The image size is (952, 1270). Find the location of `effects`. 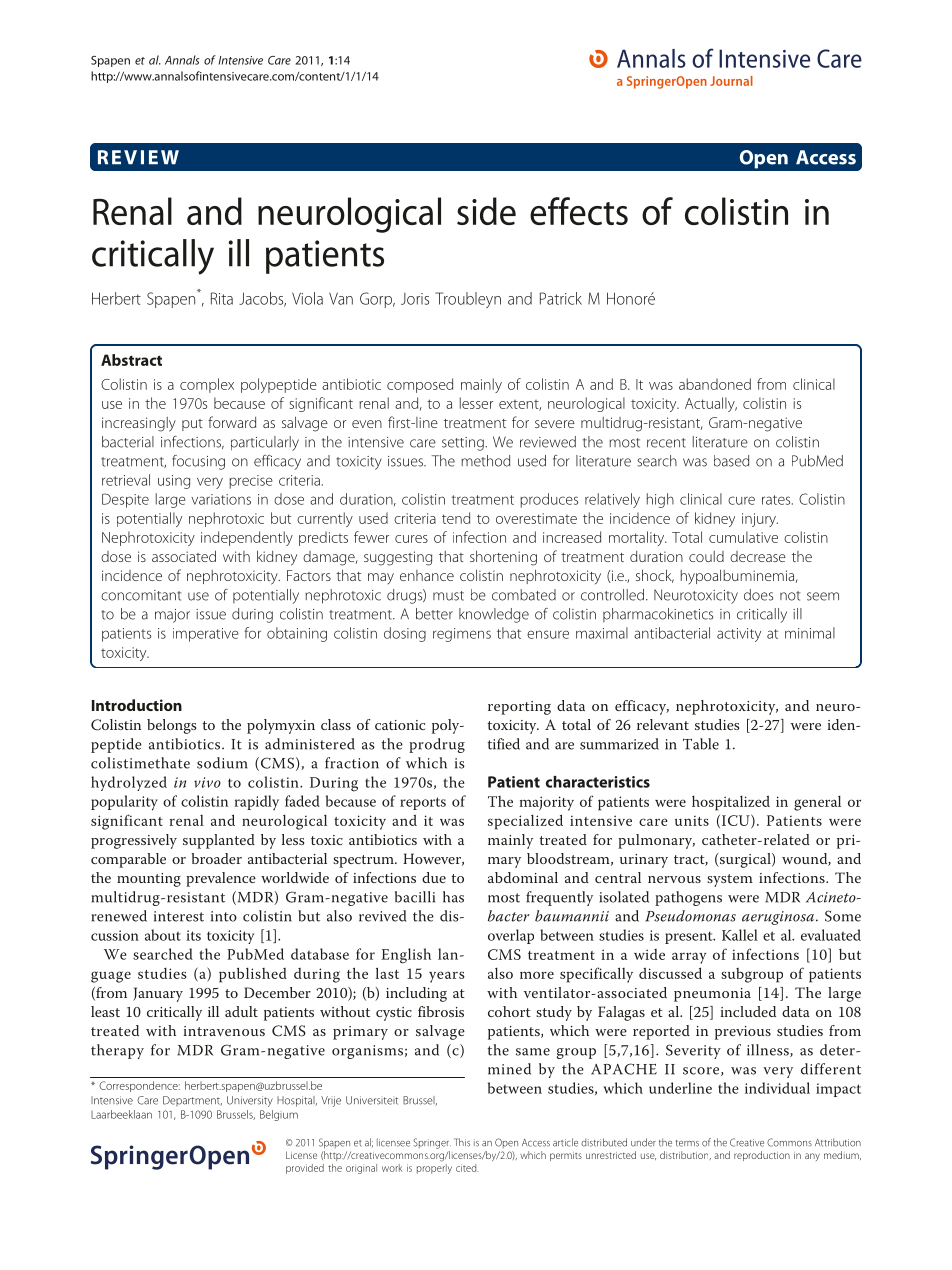

effects is located at coordinates (579, 211).
